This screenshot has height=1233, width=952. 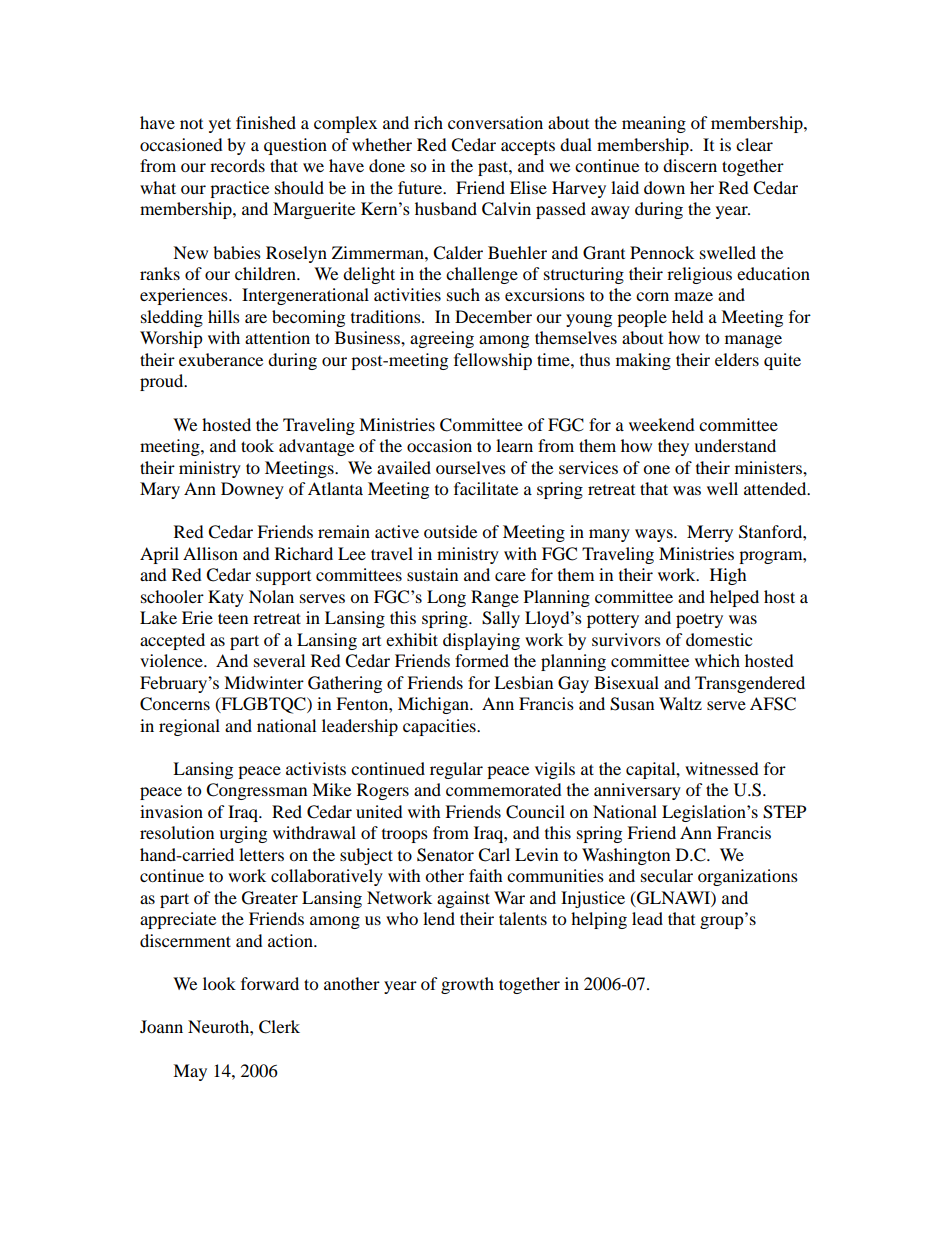 What do you see at coordinates (237, 165) in the screenshot?
I see `records` at bounding box center [237, 165].
